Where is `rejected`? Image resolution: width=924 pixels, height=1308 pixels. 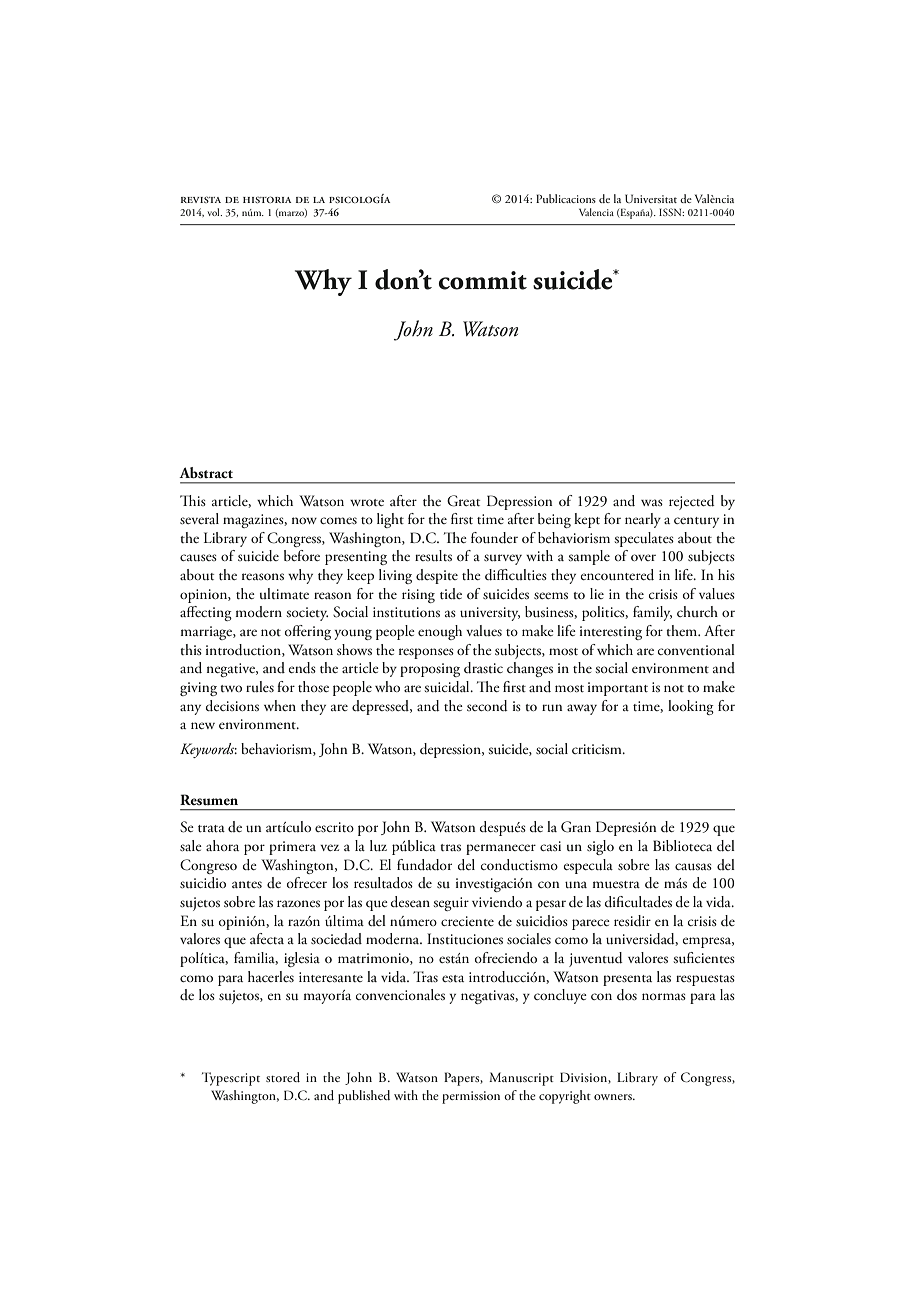
rejected is located at coordinates (692, 502).
